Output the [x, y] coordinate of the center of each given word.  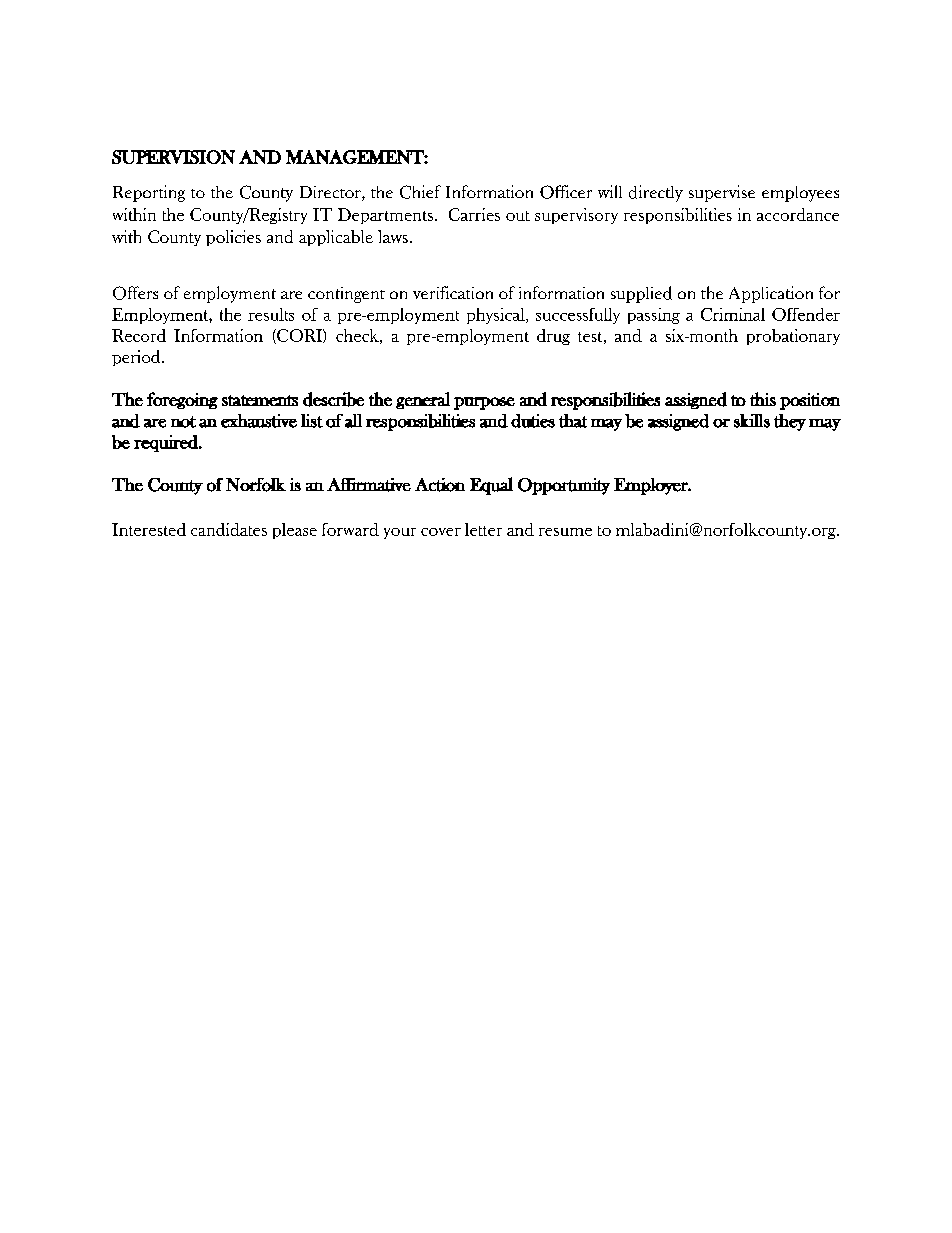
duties [533, 421]
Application [771, 294]
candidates [229, 529]
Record [139, 335]
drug [553, 337]
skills [752, 421]
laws [393, 236]
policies [233, 238]
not [183, 422]
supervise [722, 193]
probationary [793, 337]
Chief [420, 192]
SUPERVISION [173, 157]
